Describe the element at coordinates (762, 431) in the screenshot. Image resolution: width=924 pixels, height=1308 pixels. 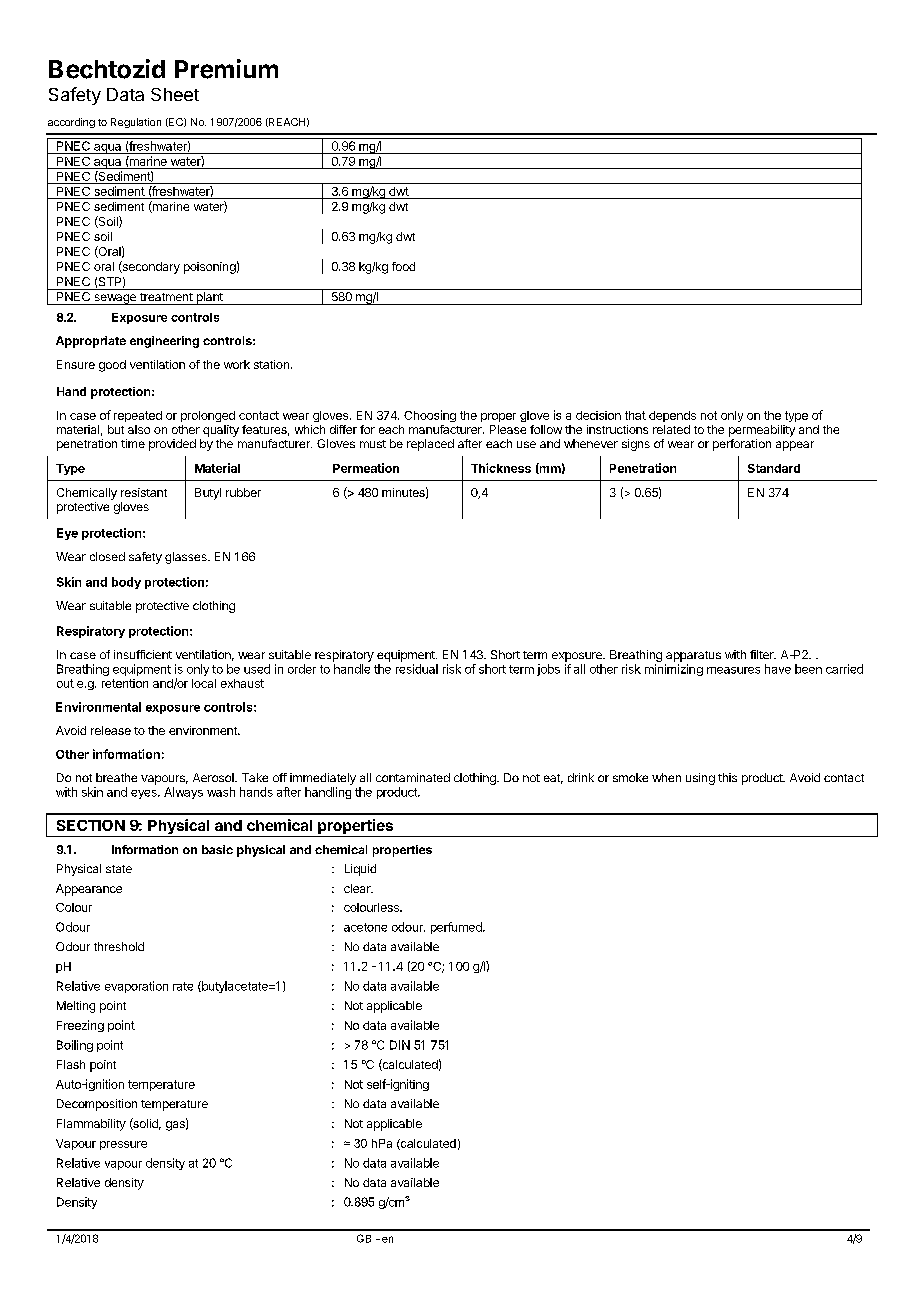
I see `permeability` at that location.
